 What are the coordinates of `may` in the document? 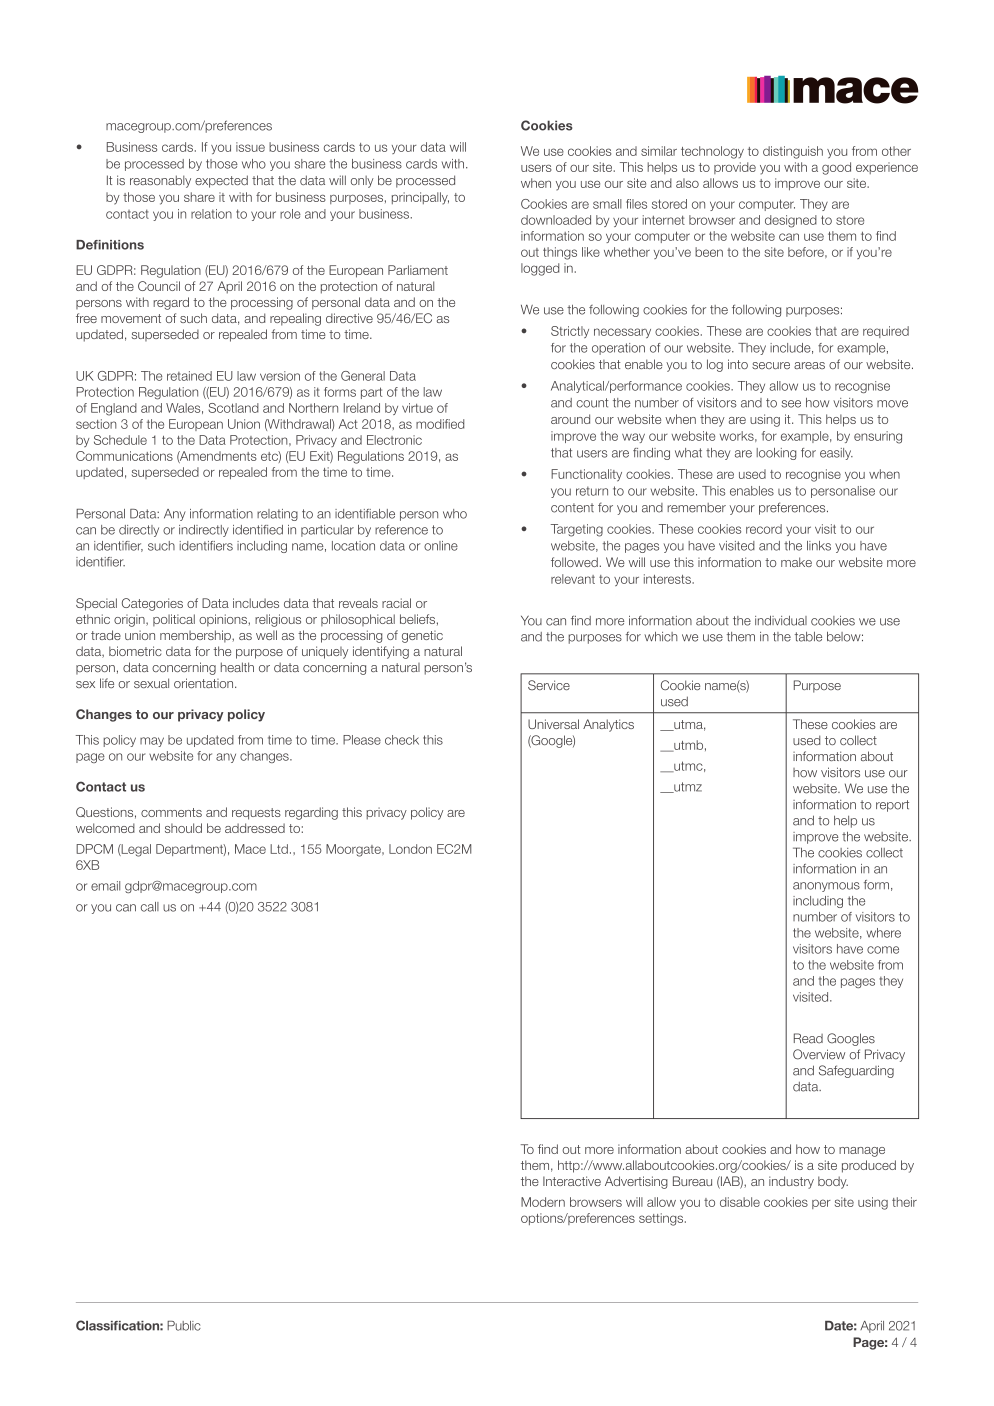 It's located at (152, 742).
